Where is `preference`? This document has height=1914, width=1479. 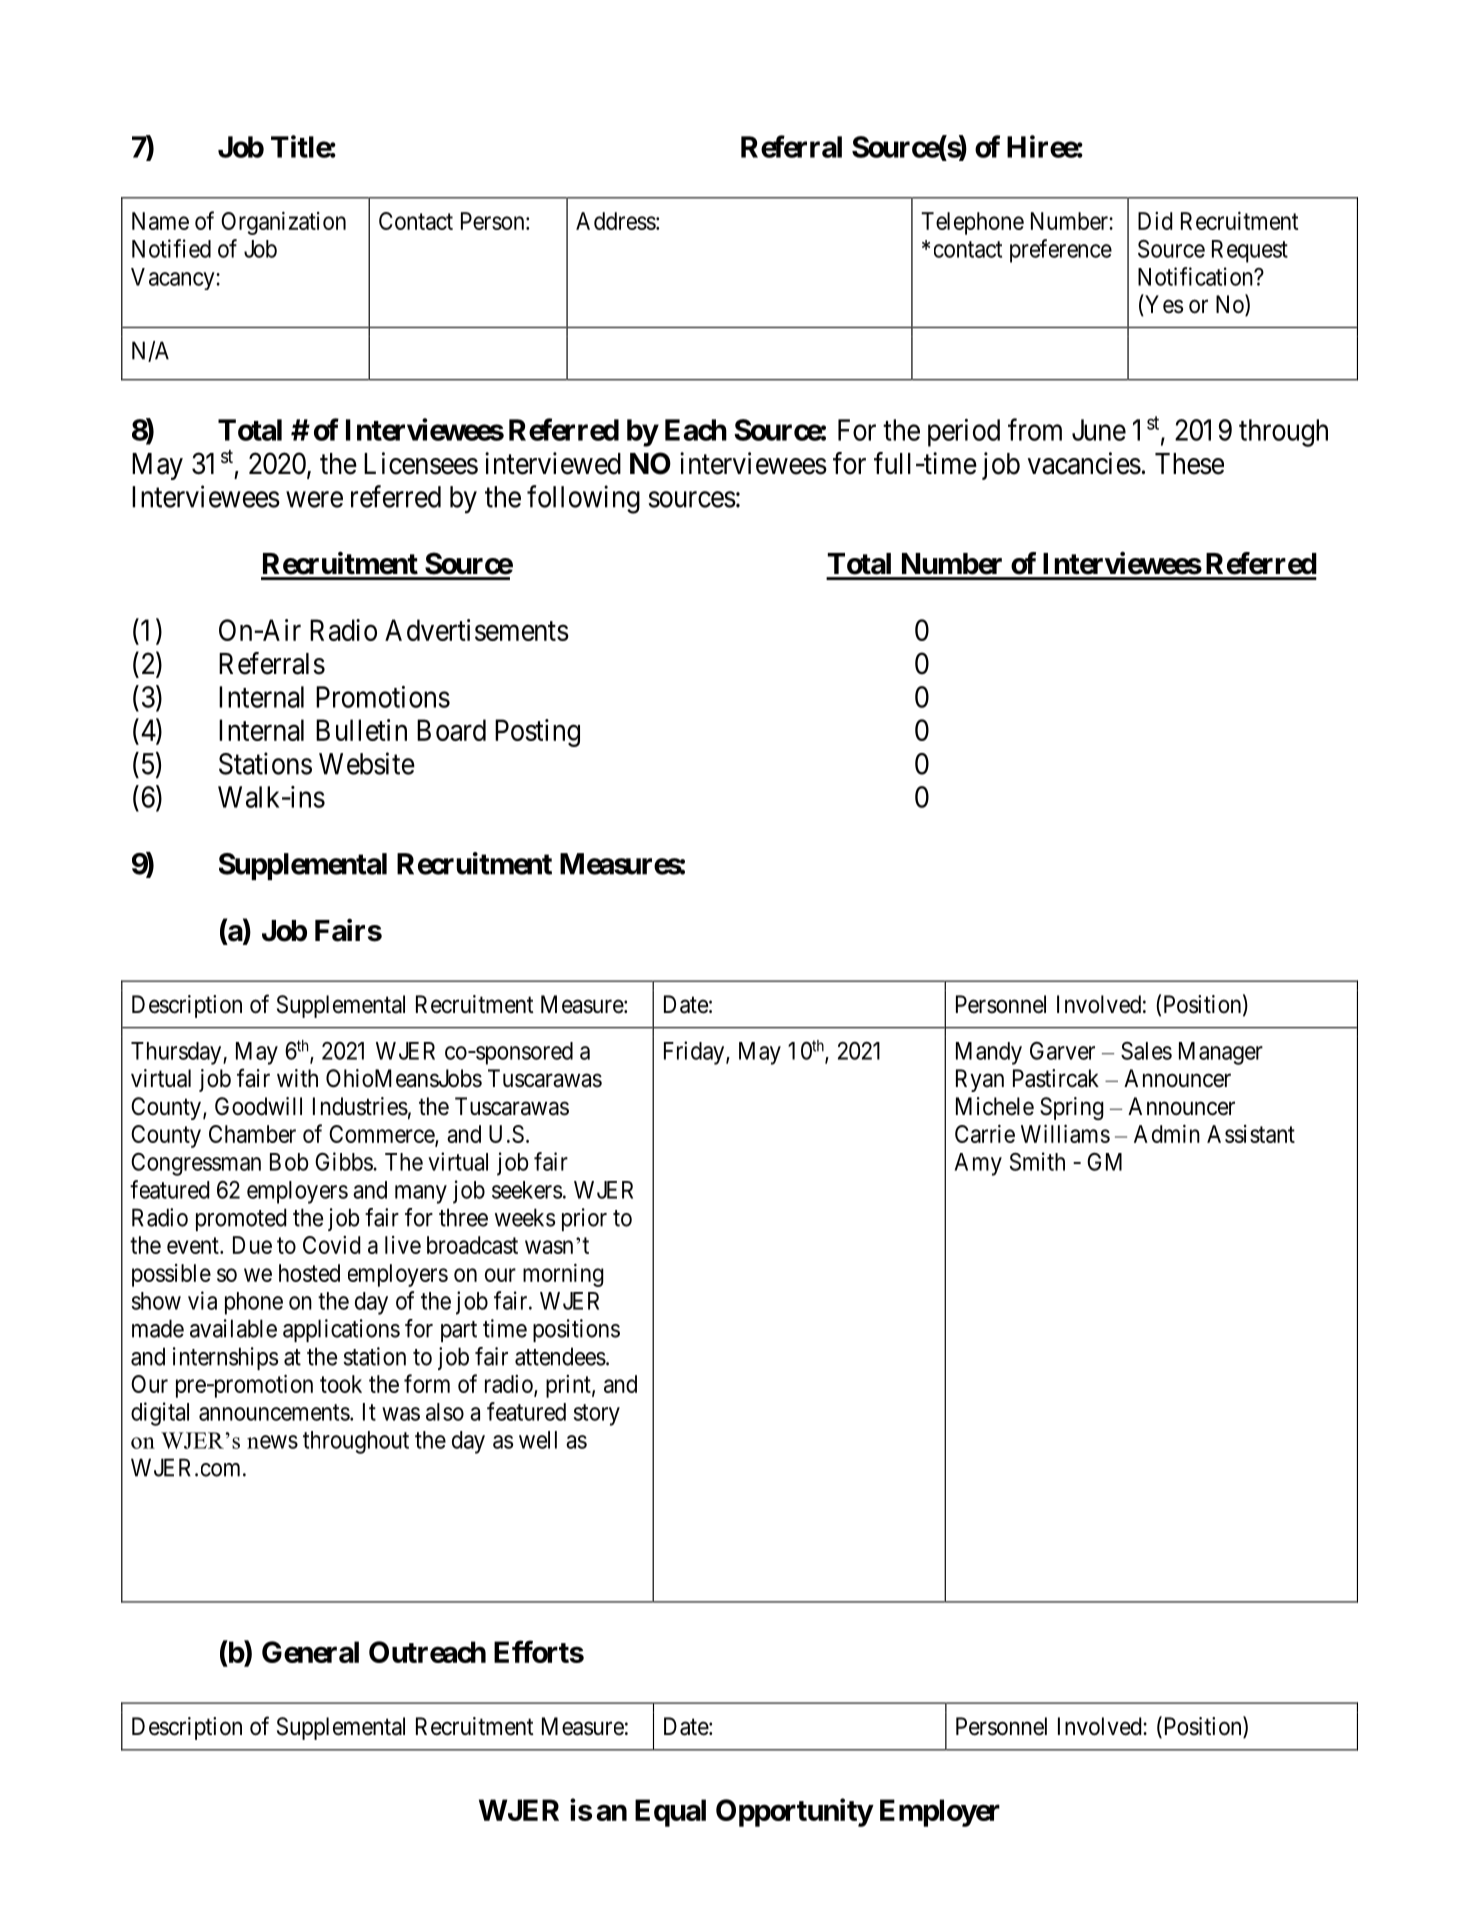 preference is located at coordinates (1061, 251).
